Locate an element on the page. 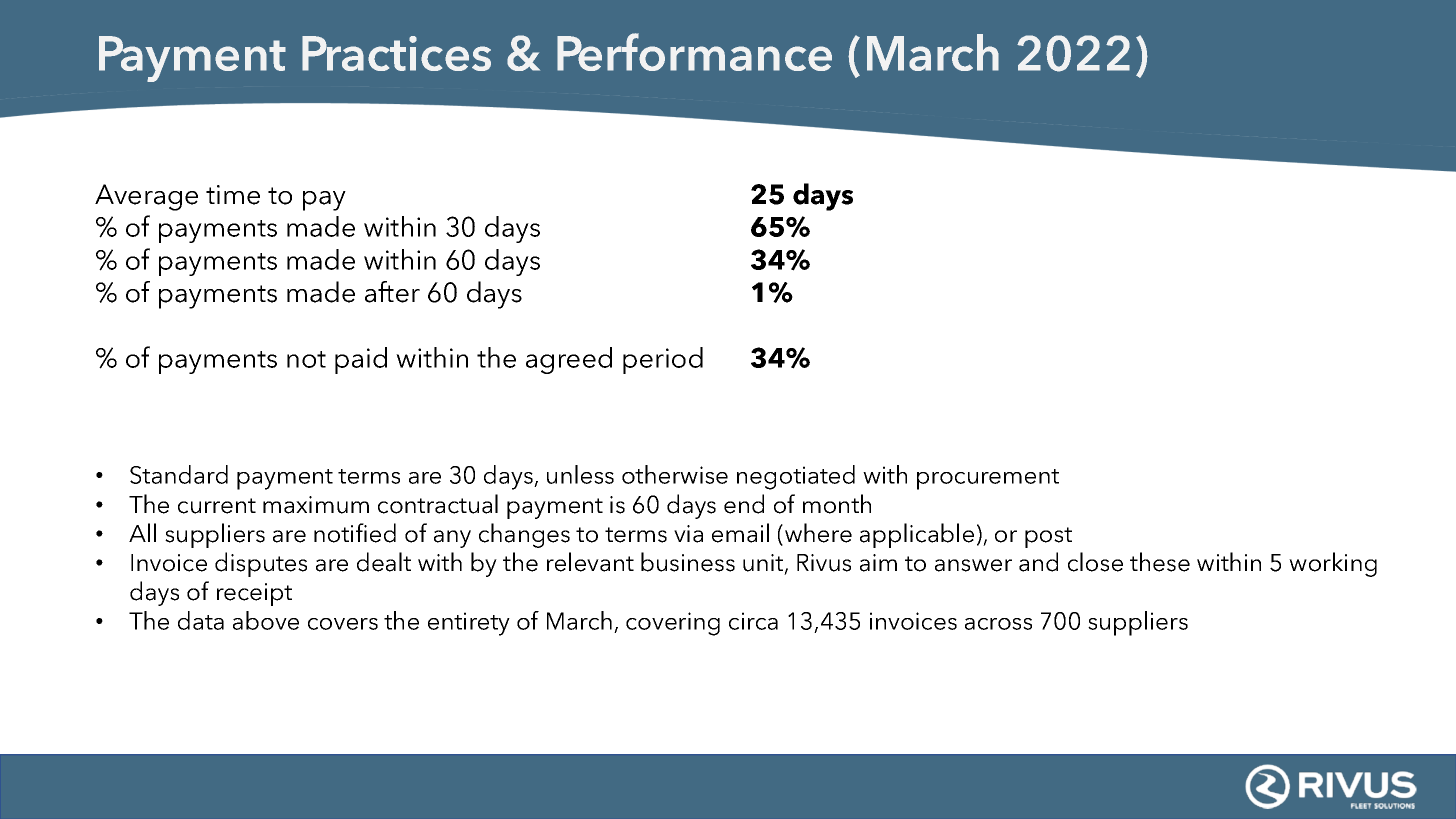  agreed is located at coordinates (569, 360).
